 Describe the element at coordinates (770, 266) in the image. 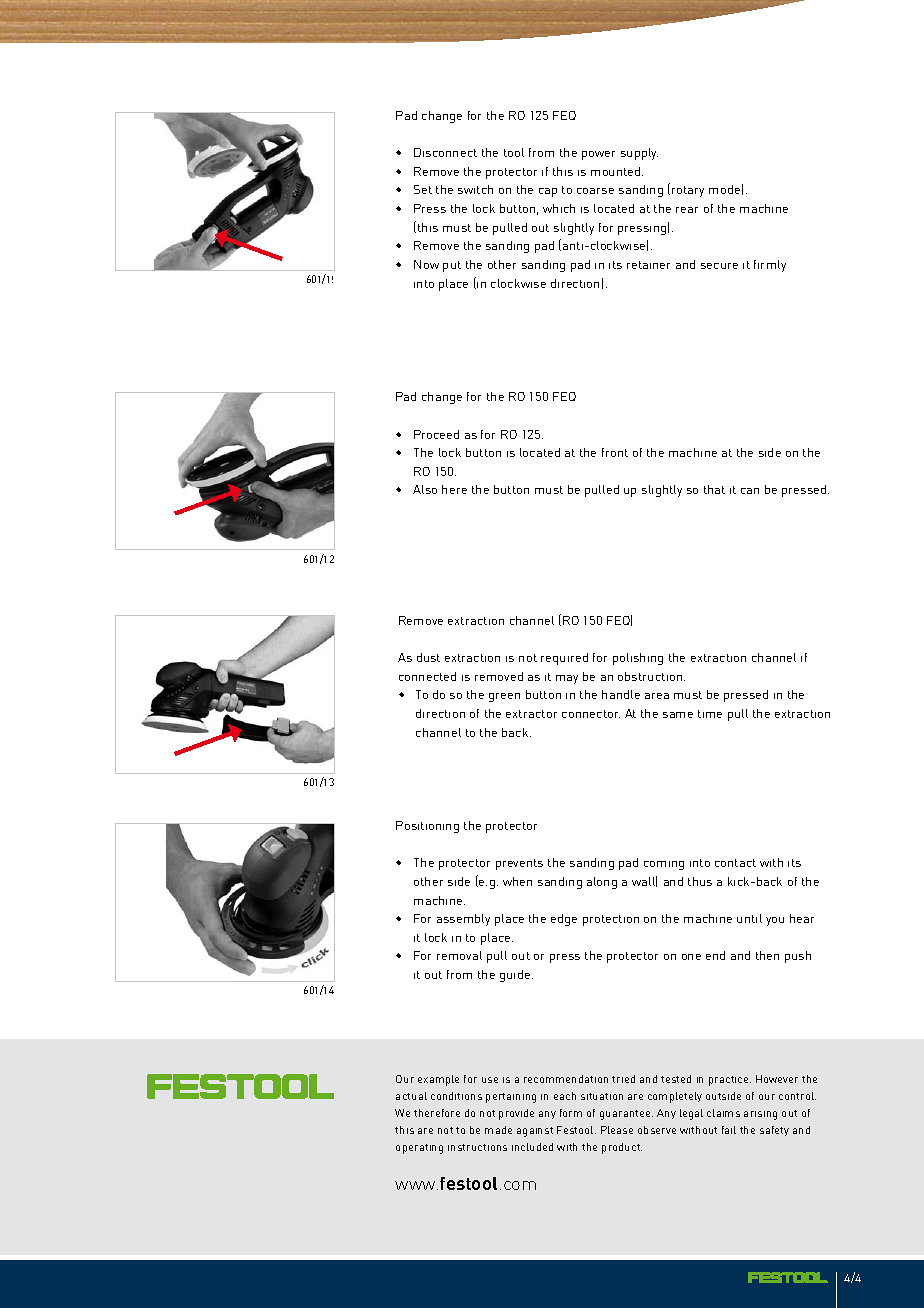

I see `firmly` at that location.
